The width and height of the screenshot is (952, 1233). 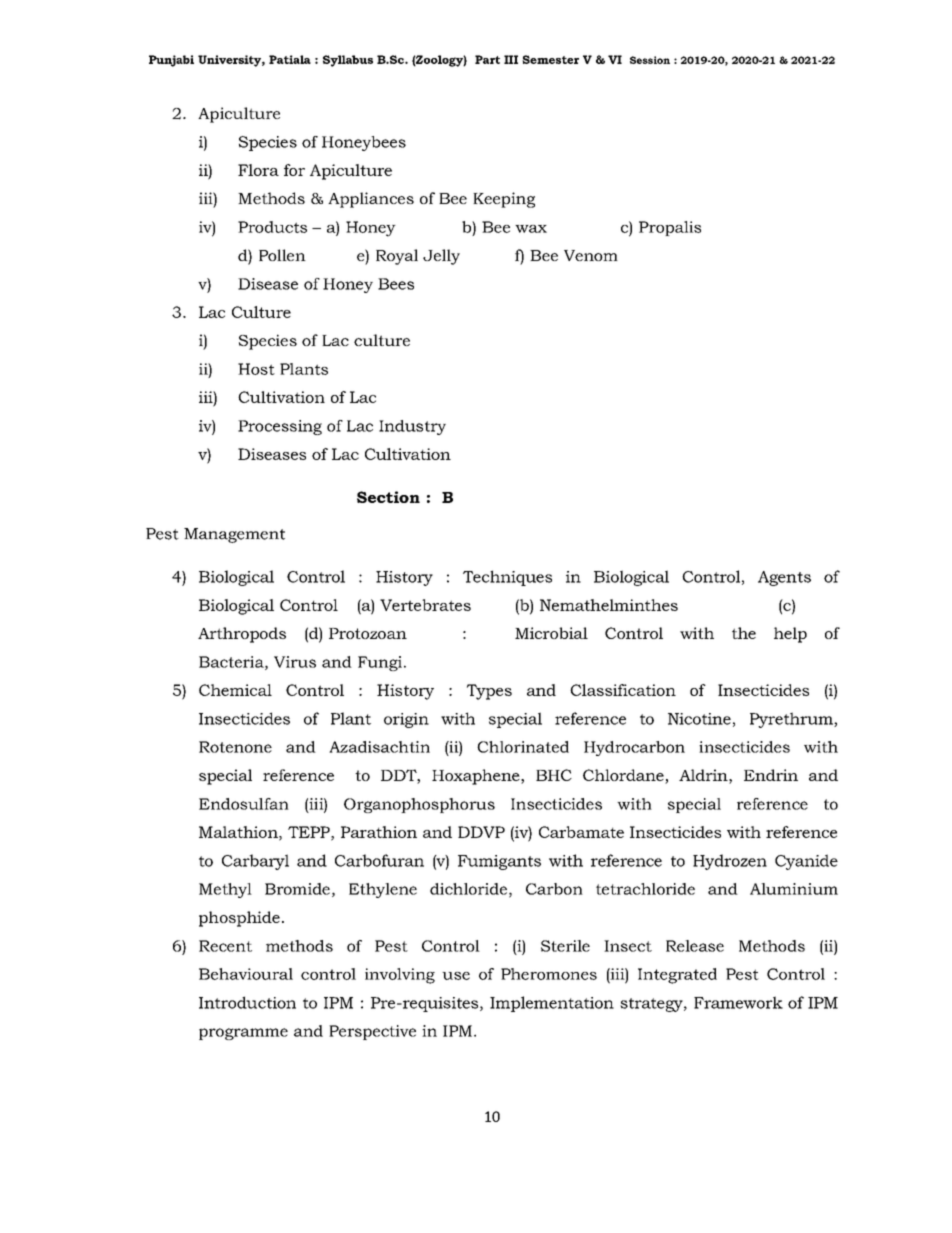 What do you see at coordinates (489, 692) in the screenshot?
I see `Types` at bounding box center [489, 692].
